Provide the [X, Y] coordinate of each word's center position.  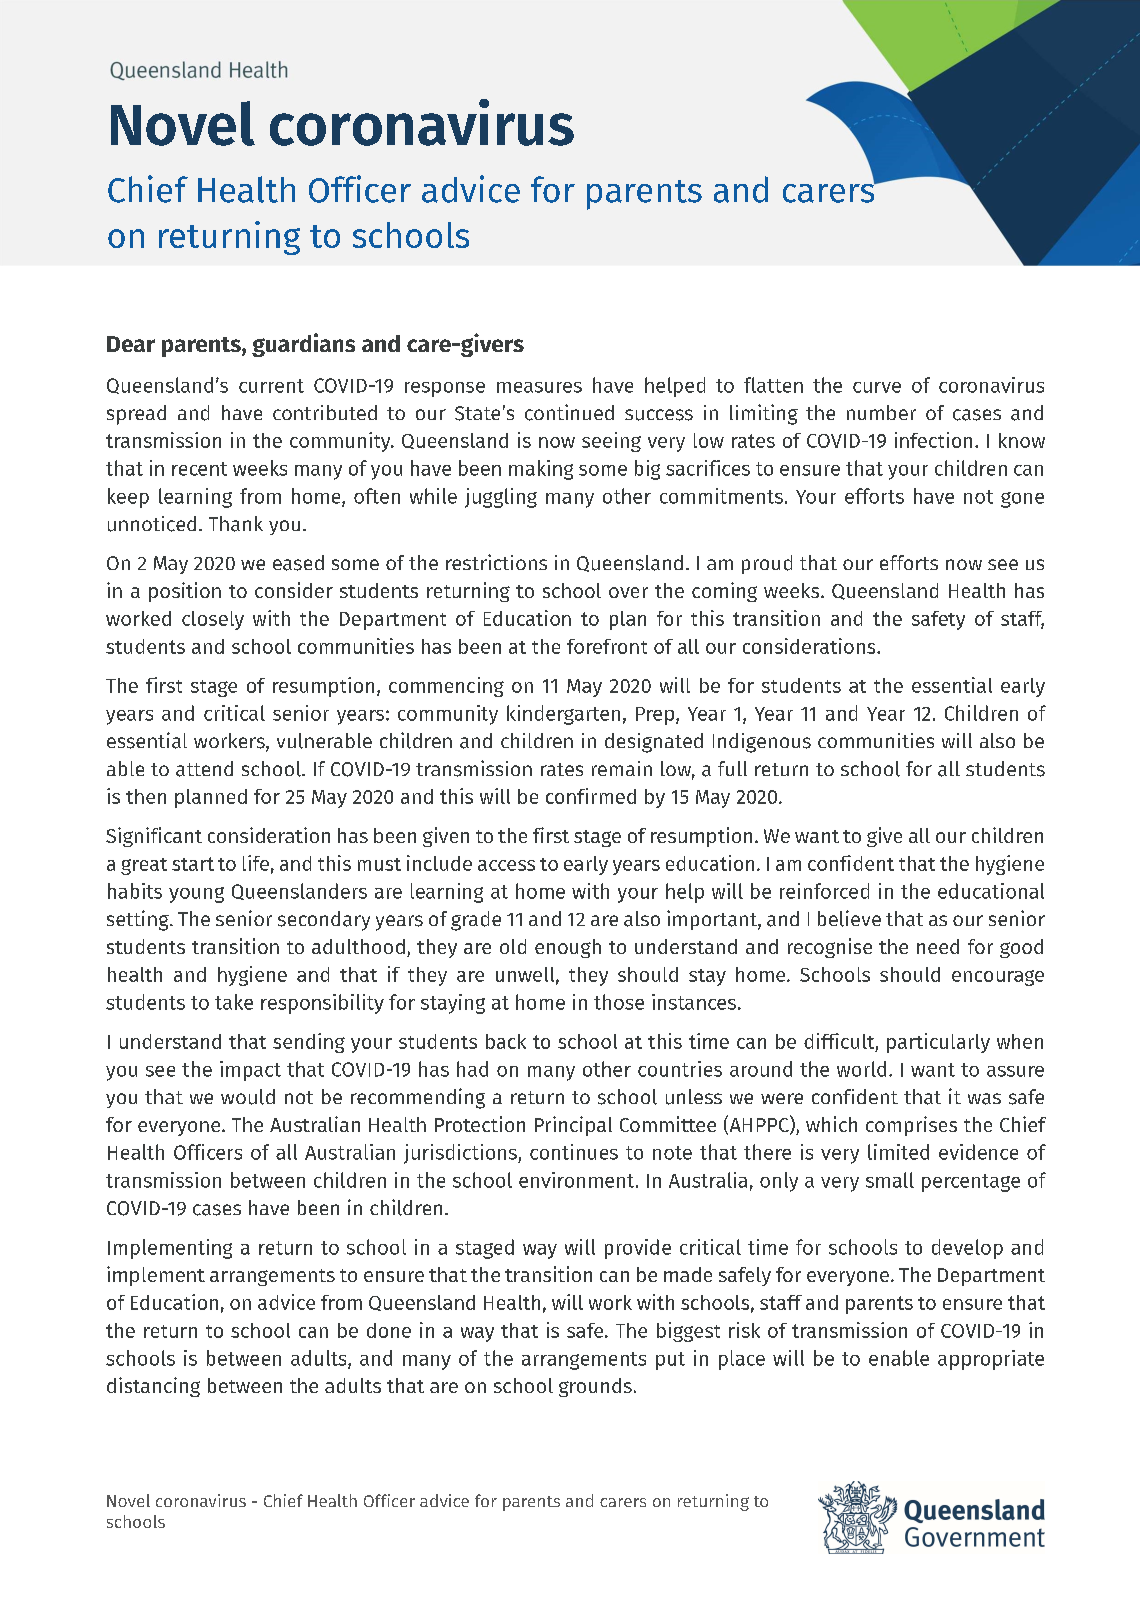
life [256, 863]
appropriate [991, 1360]
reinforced [824, 891]
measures [539, 387]
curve [877, 387]
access [506, 865]
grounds [595, 1387]
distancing [153, 1387]
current [271, 386]
